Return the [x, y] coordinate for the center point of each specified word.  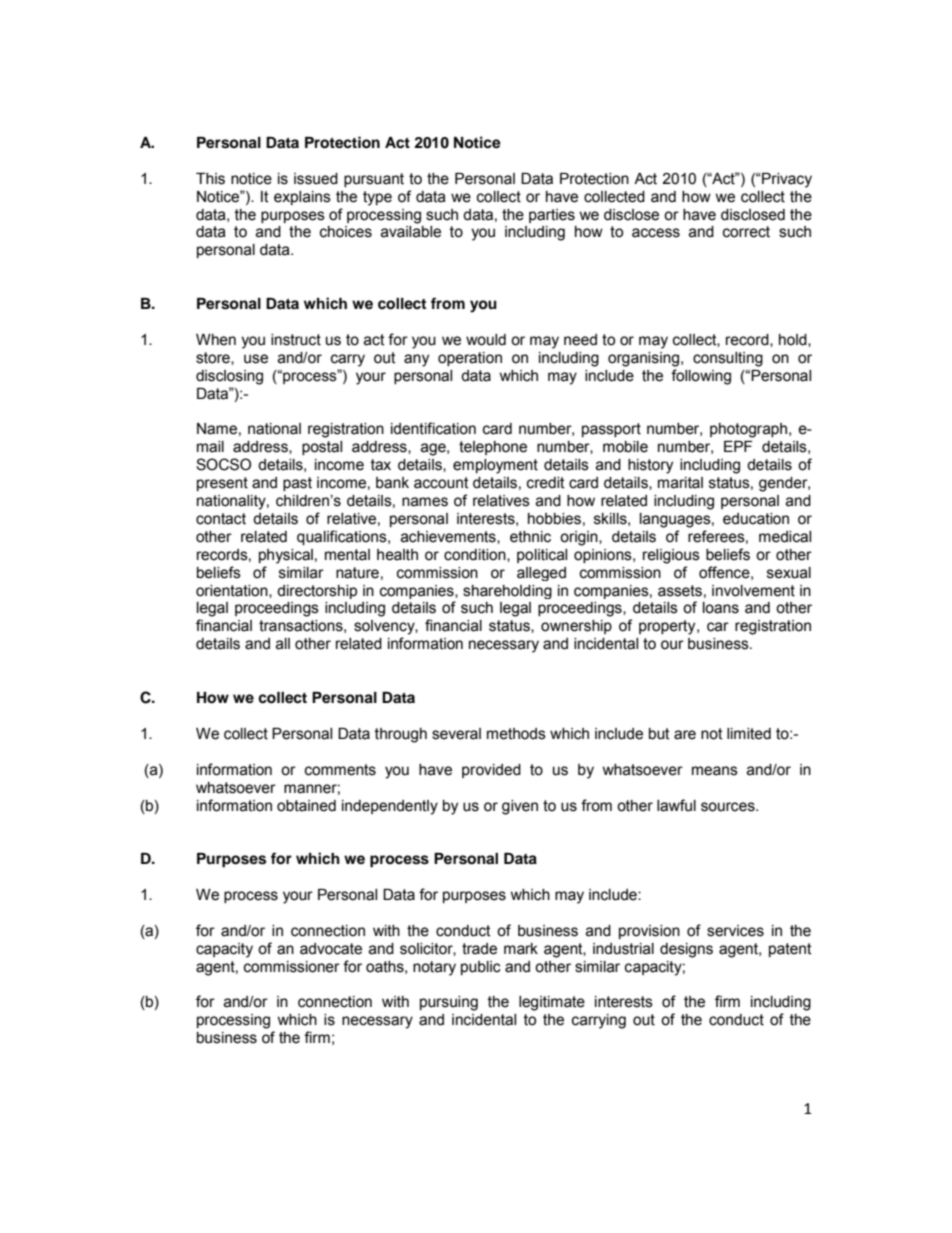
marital [680, 483]
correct [746, 232]
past [297, 484]
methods [516, 734]
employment [495, 466]
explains [302, 198]
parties [552, 216]
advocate [331, 949]
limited [749, 734]
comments [340, 770]
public [481, 968]
